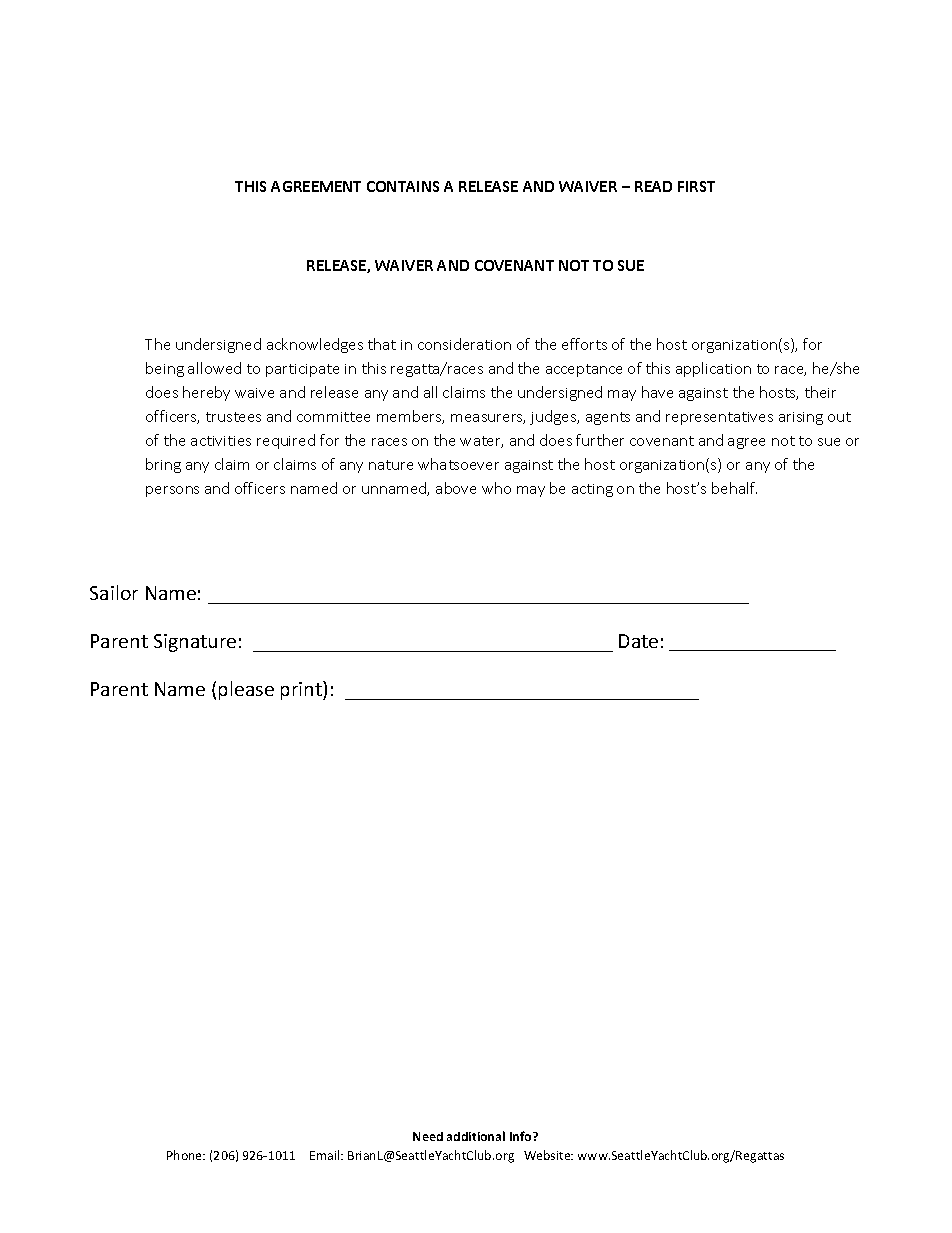 The height and width of the screenshot is (1233, 952). I want to click on activities, so click(221, 441).
